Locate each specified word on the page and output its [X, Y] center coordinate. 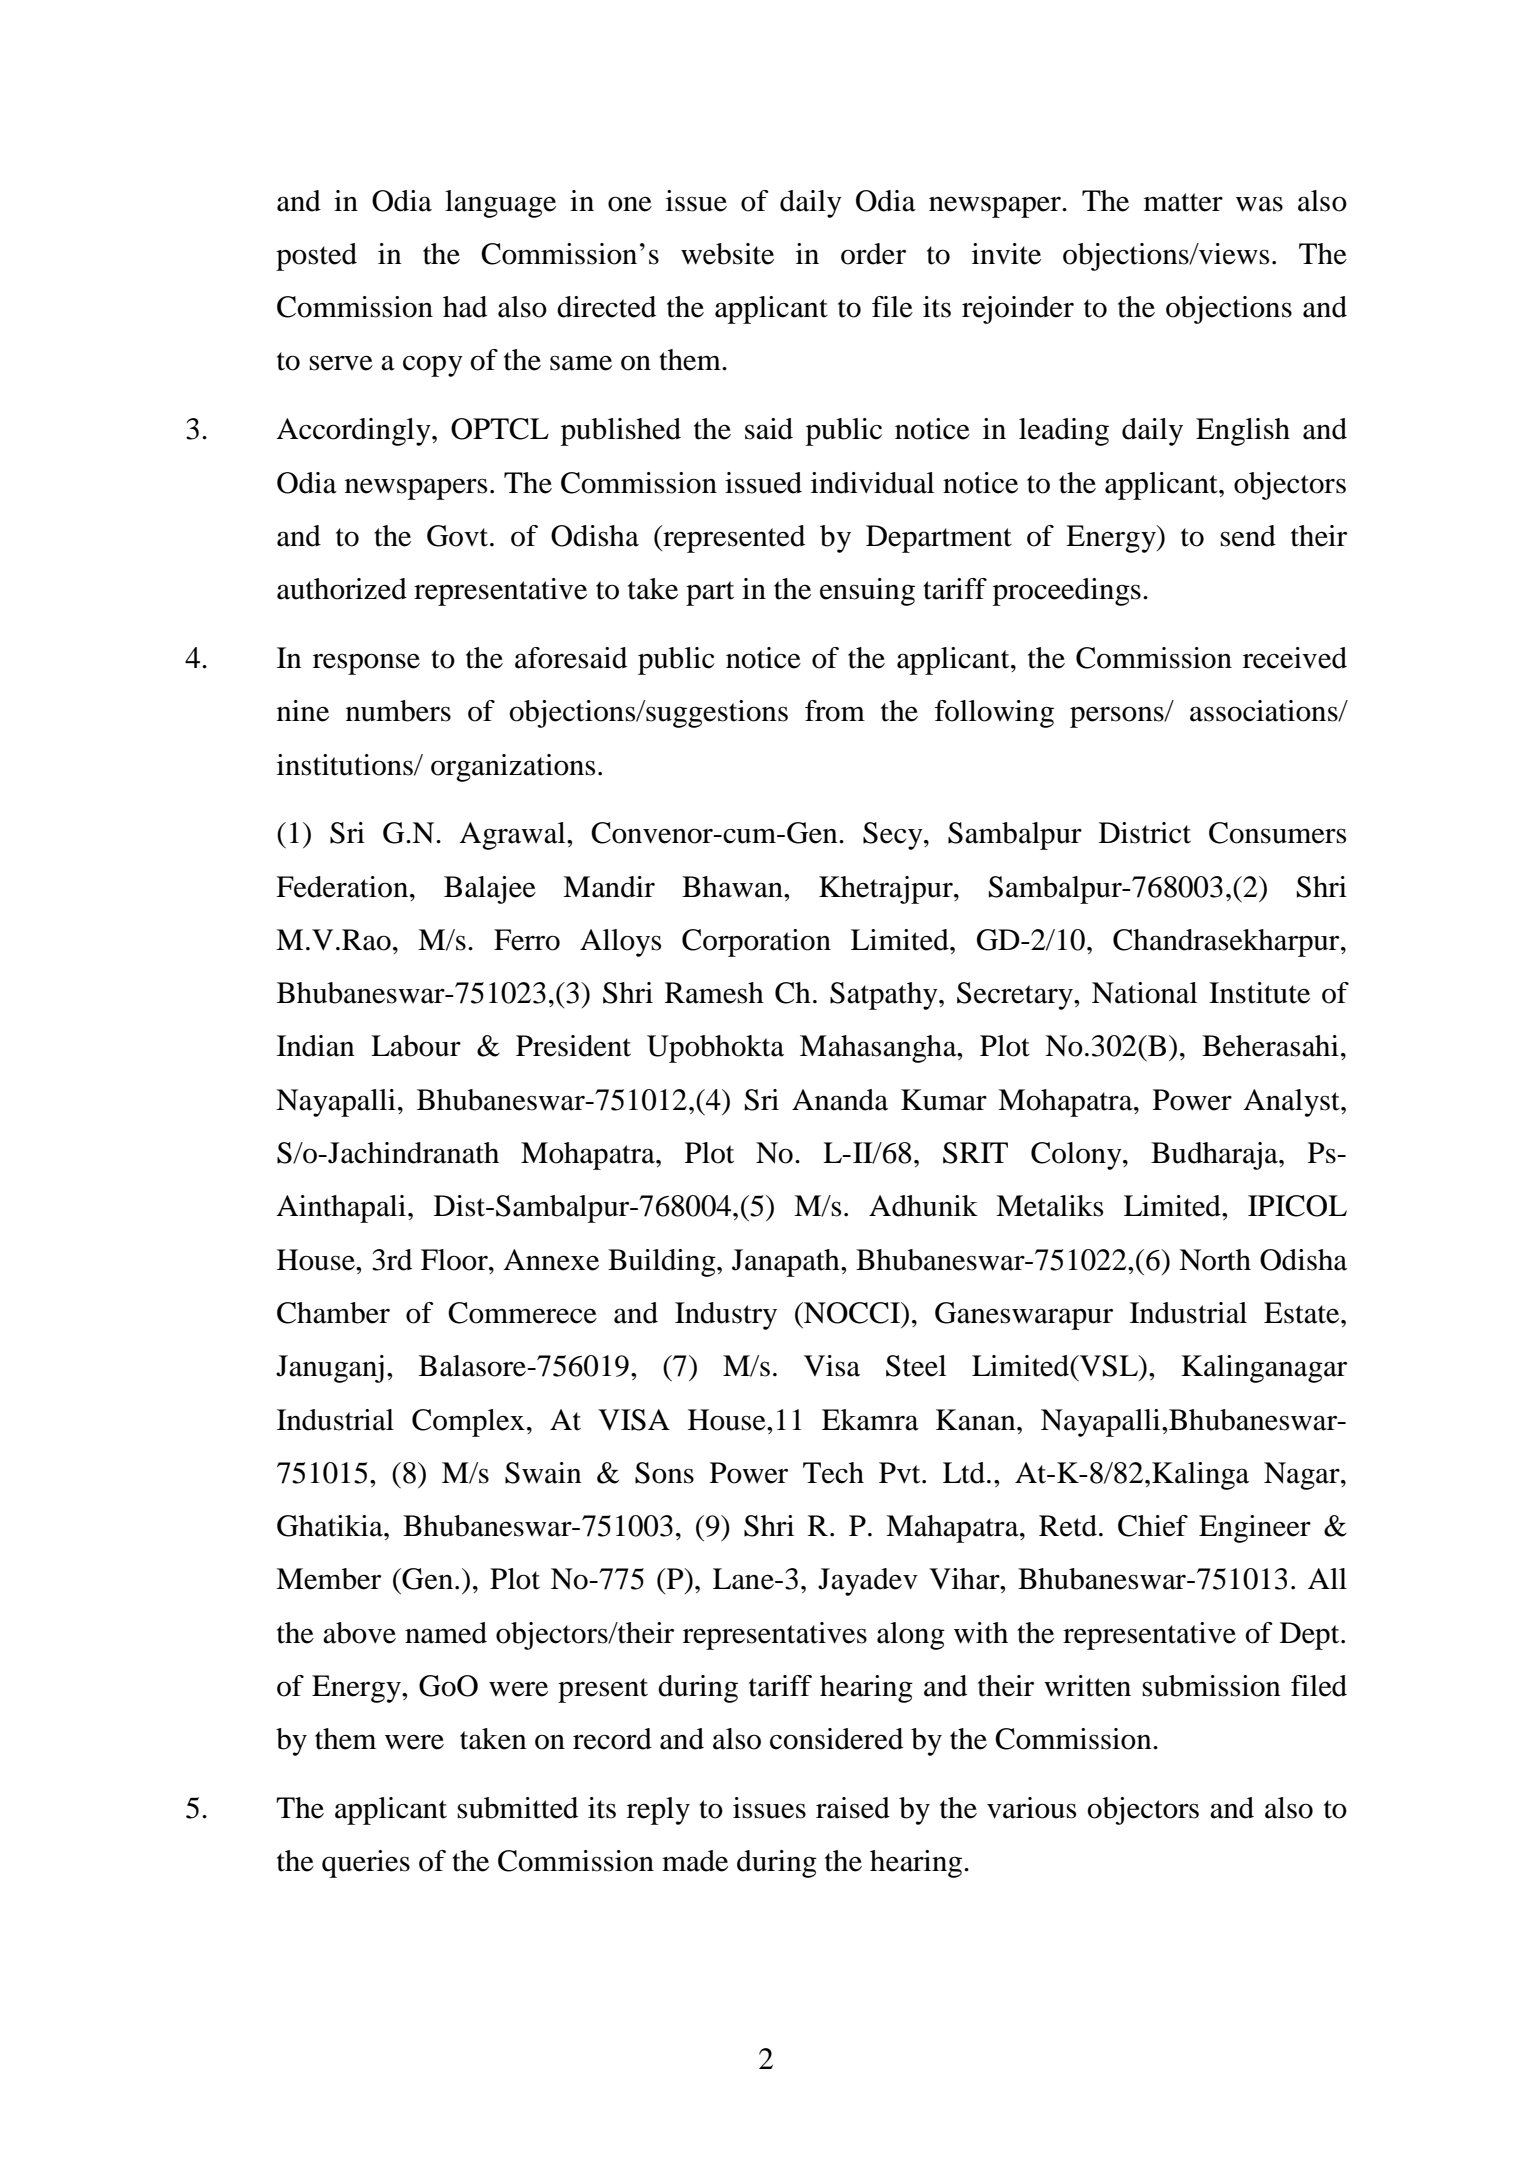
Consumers [1277, 833]
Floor [455, 1260]
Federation [342, 887]
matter [1183, 202]
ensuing [867, 592]
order [873, 254]
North [1215, 1260]
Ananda [840, 1100]
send [1248, 536]
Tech [833, 1473]
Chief [1153, 1526]
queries [366, 1864]
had [465, 307]
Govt [459, 536]
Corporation [756, 943]
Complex [468, 1423]
